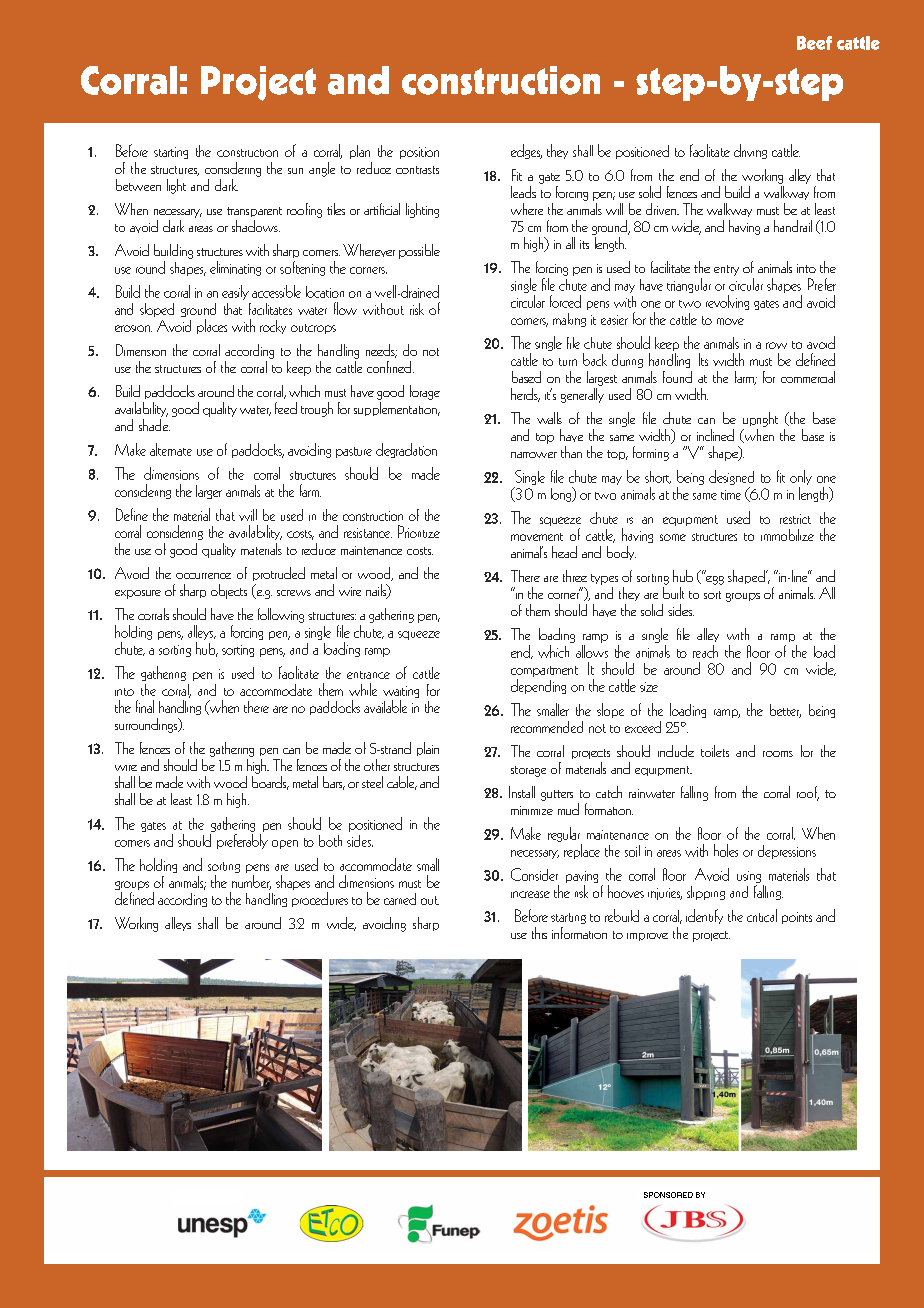  I want to click on Install, so click(522, 792).
